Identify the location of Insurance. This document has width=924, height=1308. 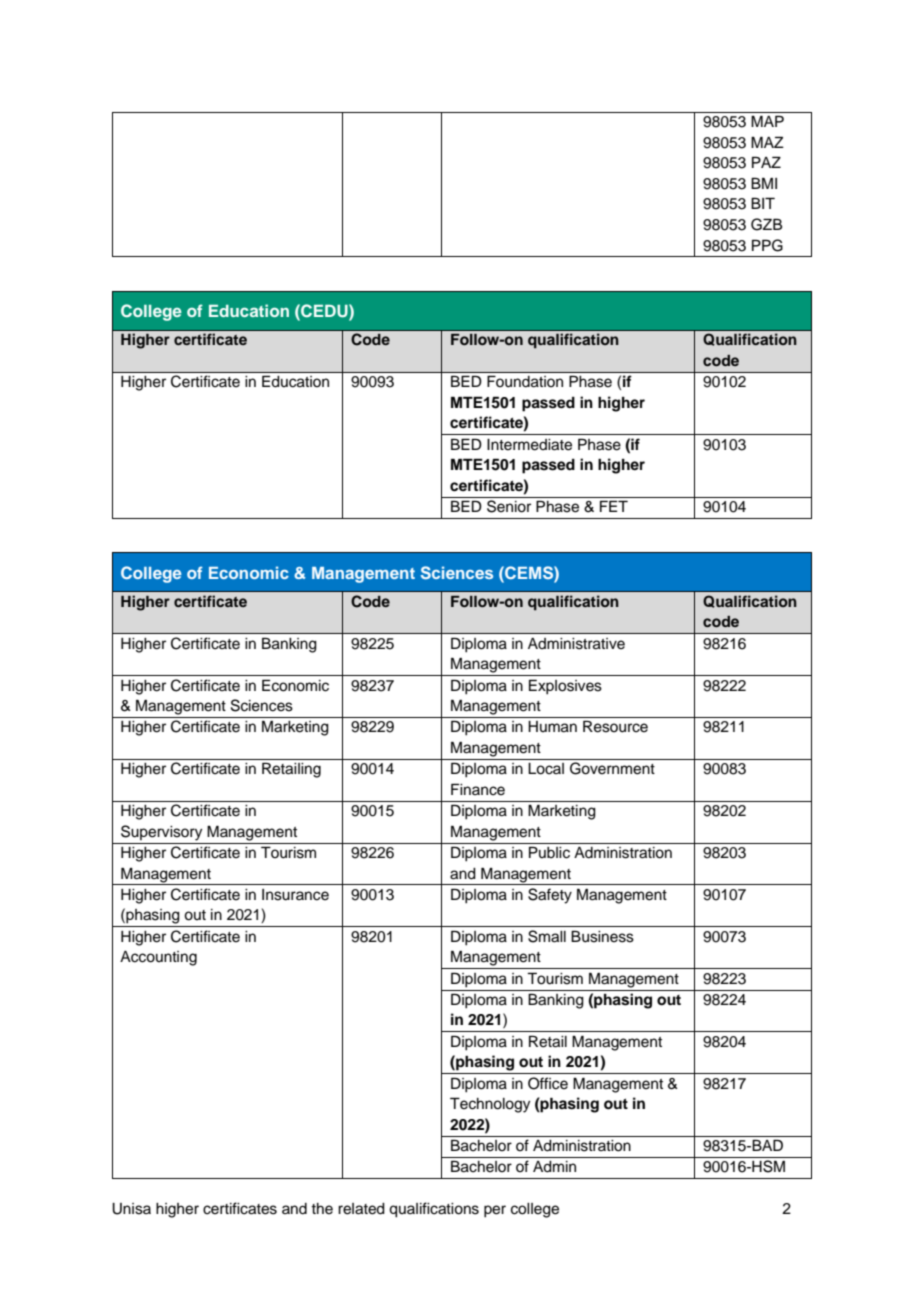
(295, 895).
